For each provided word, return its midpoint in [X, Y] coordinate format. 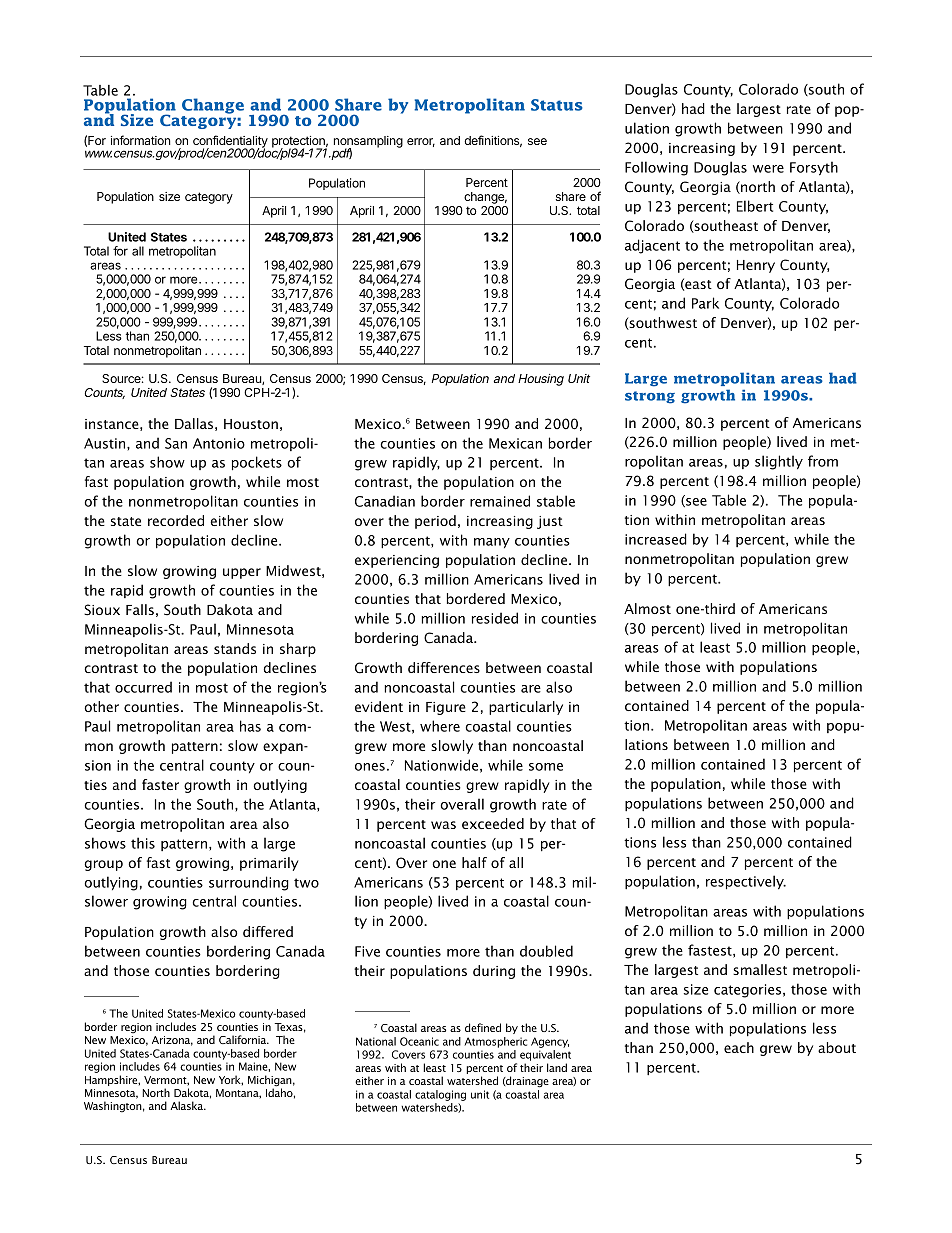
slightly [779, 462]
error [421, 142]
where [440, 726]
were [768, 169]
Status [557, 105]
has [250, 726]
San [176, 443]
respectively [746, 882]
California [244, 1039]
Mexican [515, 443]
